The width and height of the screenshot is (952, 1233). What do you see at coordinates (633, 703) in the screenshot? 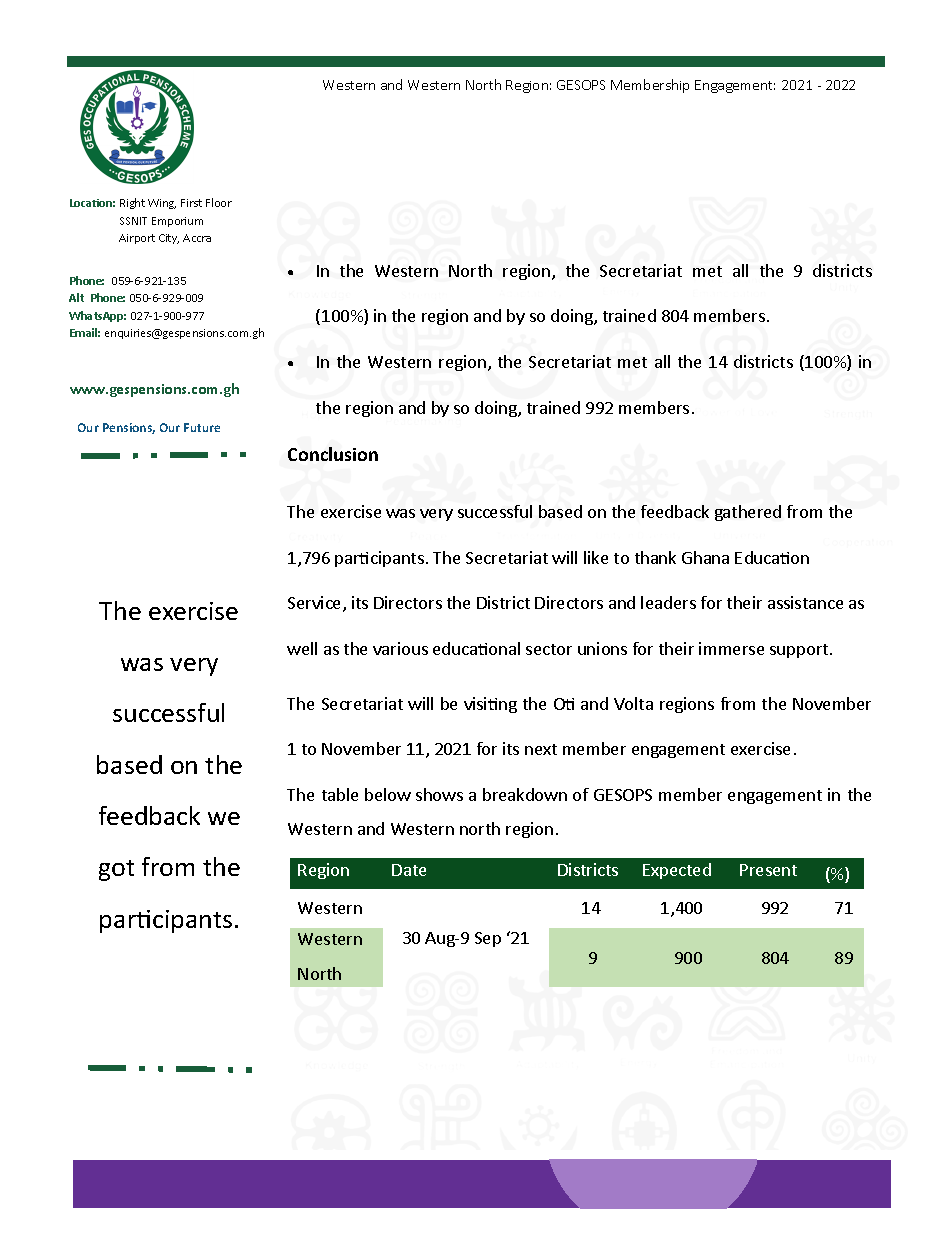
I see `Volta` at bounding box center [633, 703].
